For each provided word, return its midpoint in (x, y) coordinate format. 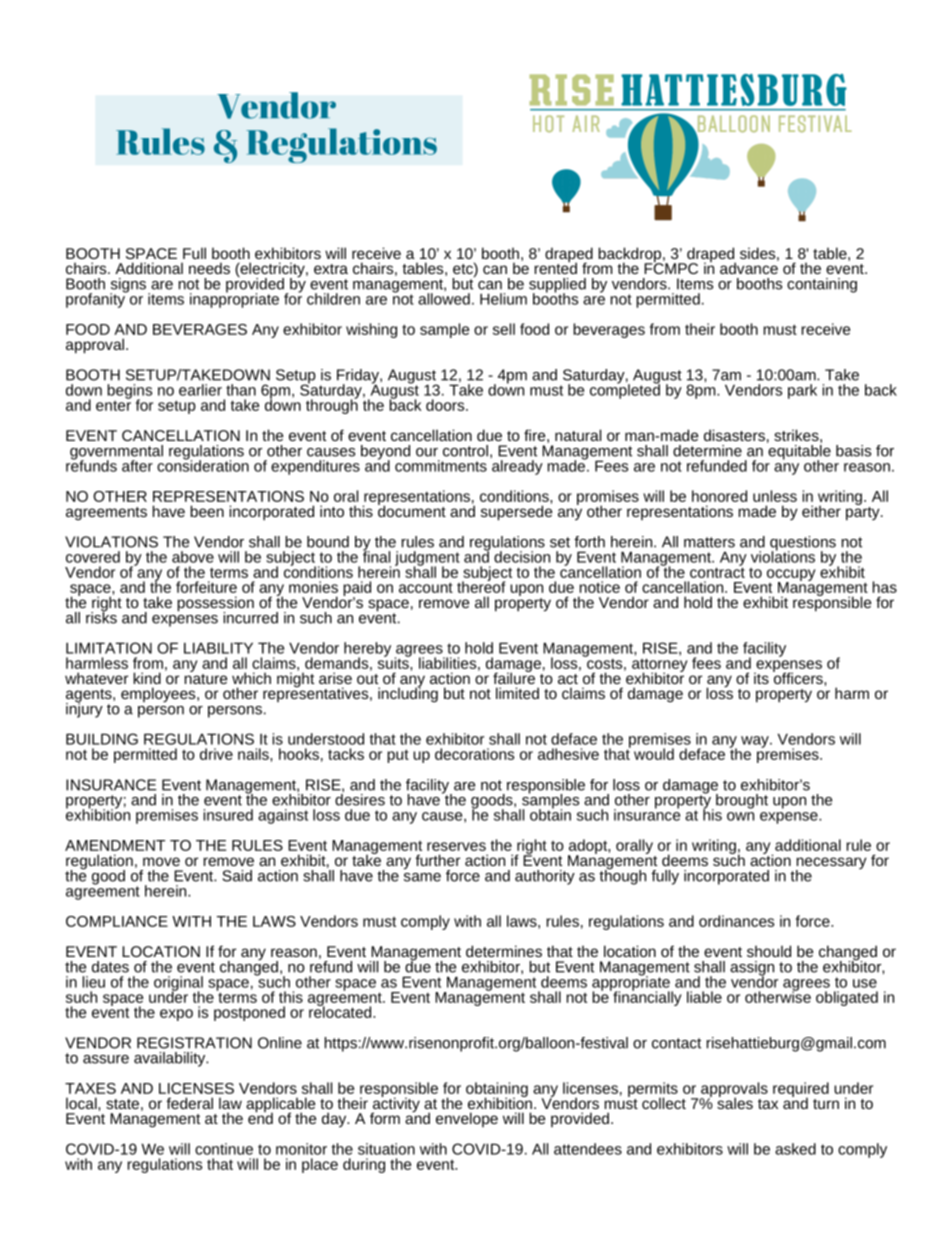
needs (209, 268)
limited (517, 693)
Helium (503, 299)
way (756, 742)
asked (795, 1149)
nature (206, 677)
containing (822, 285)
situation (386, 1149)
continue (224, 1149)
